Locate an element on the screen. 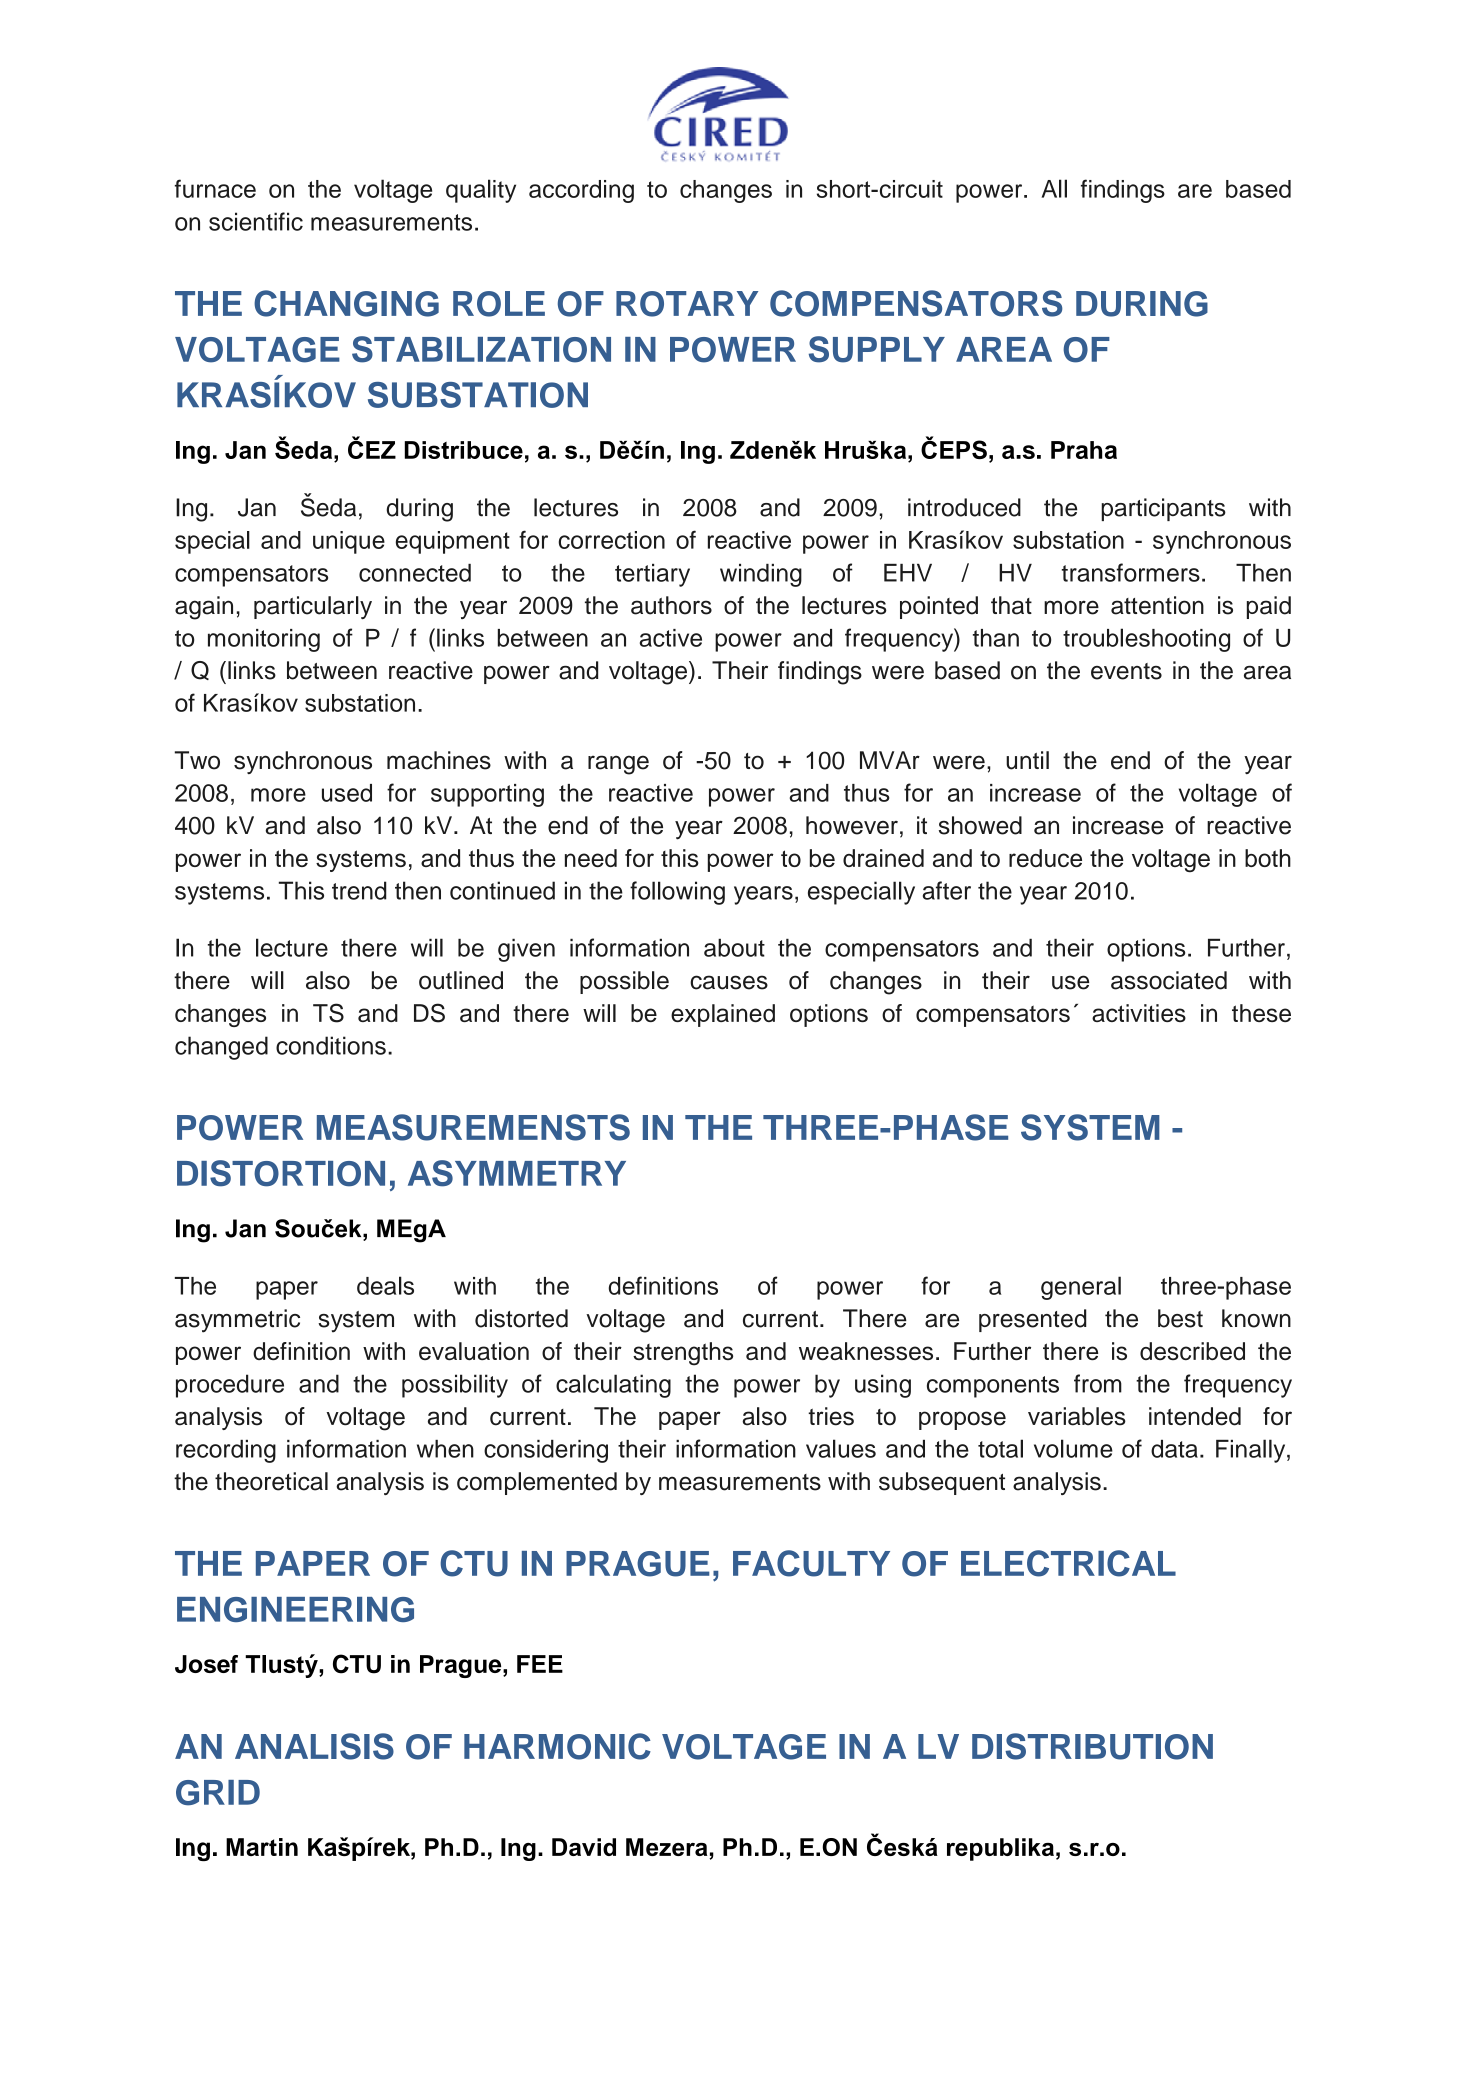 This screenshot has height=2075, width=1467. Martin is located at coordinates (262, 1847).
